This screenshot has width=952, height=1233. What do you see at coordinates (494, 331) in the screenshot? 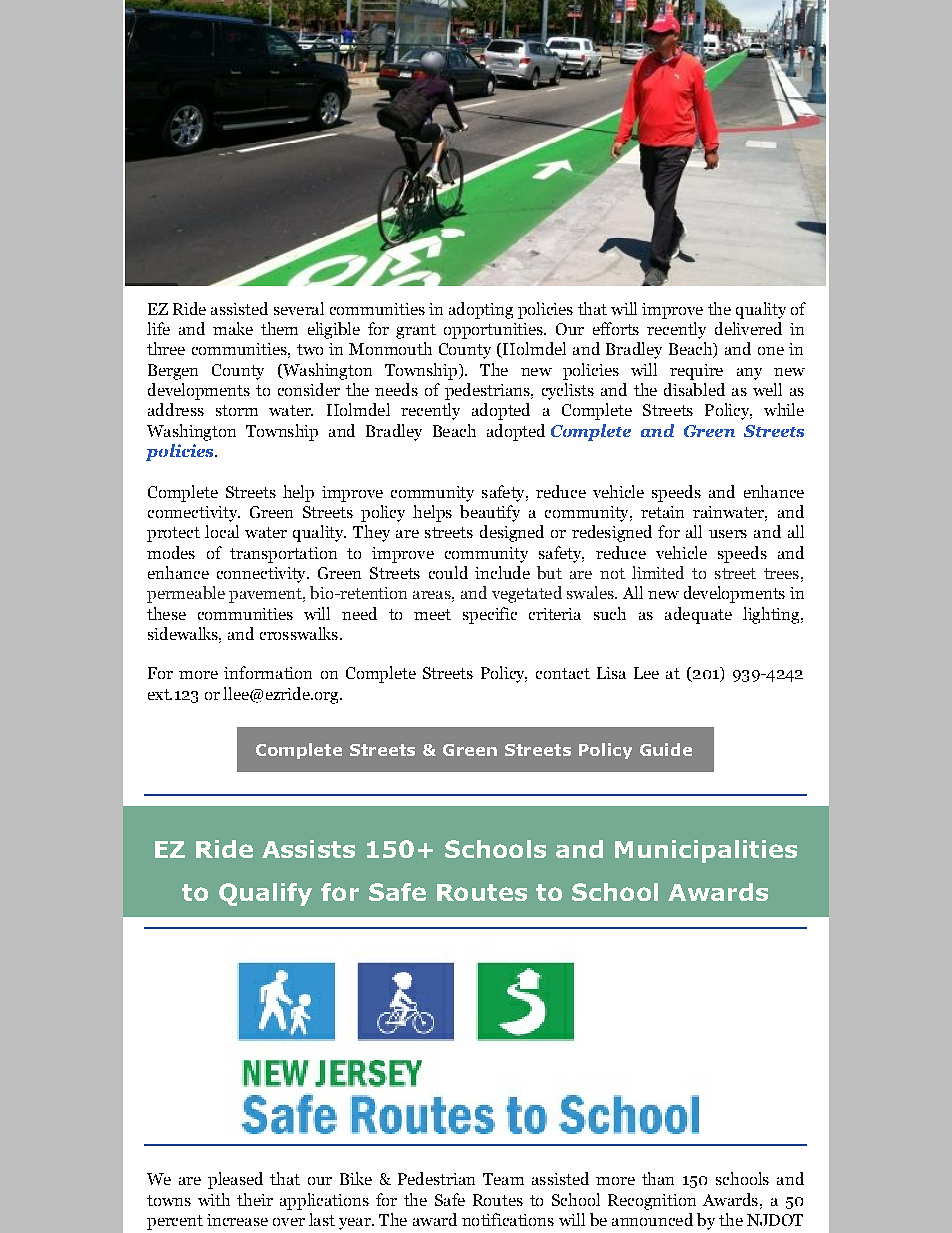
I see `opportunities` at bounding box center [494, 331].
